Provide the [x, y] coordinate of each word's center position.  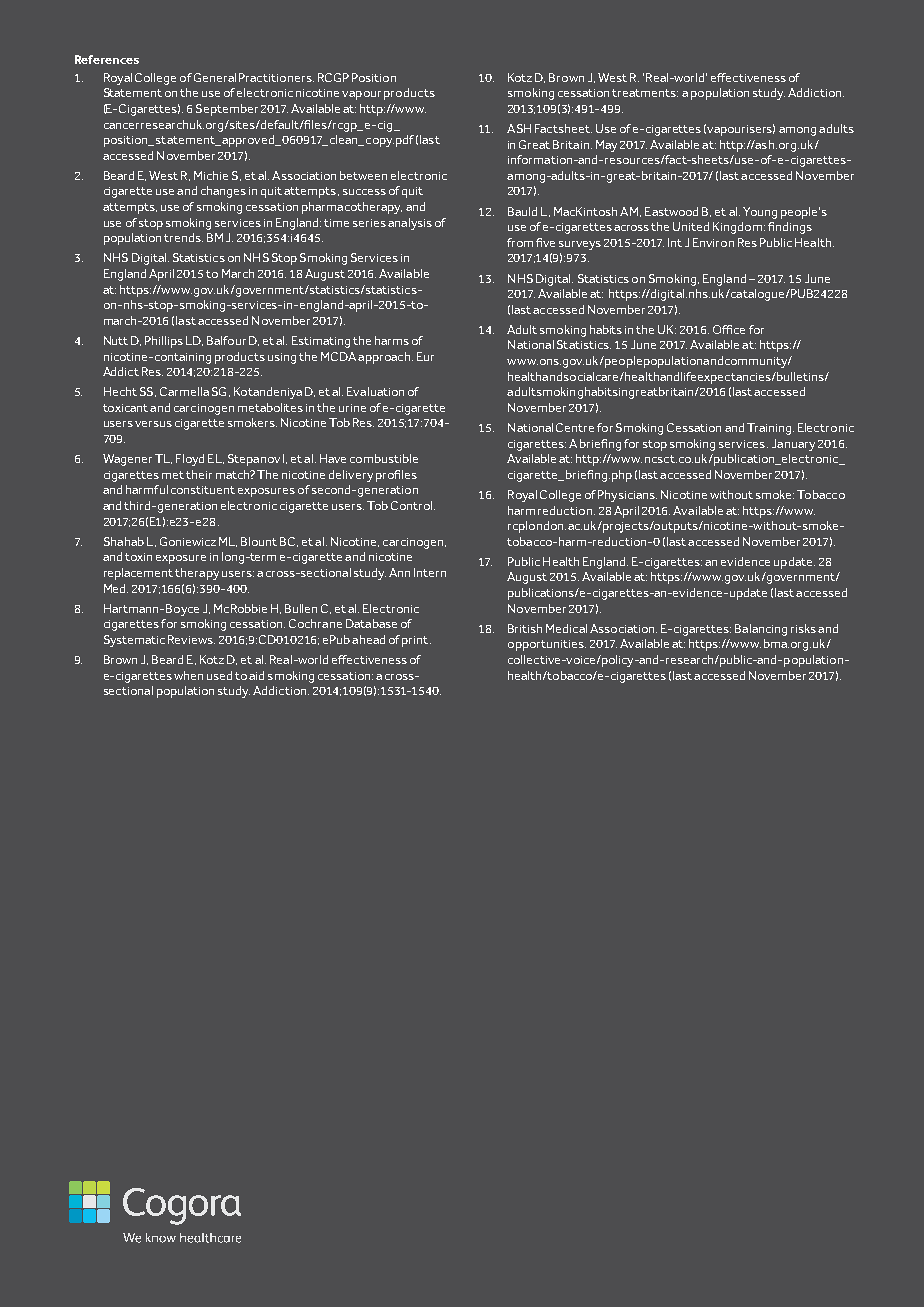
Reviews [191, 639]
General [215, 77]
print [416, 641]
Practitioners [276, 77]
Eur [425, 356]
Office [729, 329]
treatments [645, 93]
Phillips [164, 342]
